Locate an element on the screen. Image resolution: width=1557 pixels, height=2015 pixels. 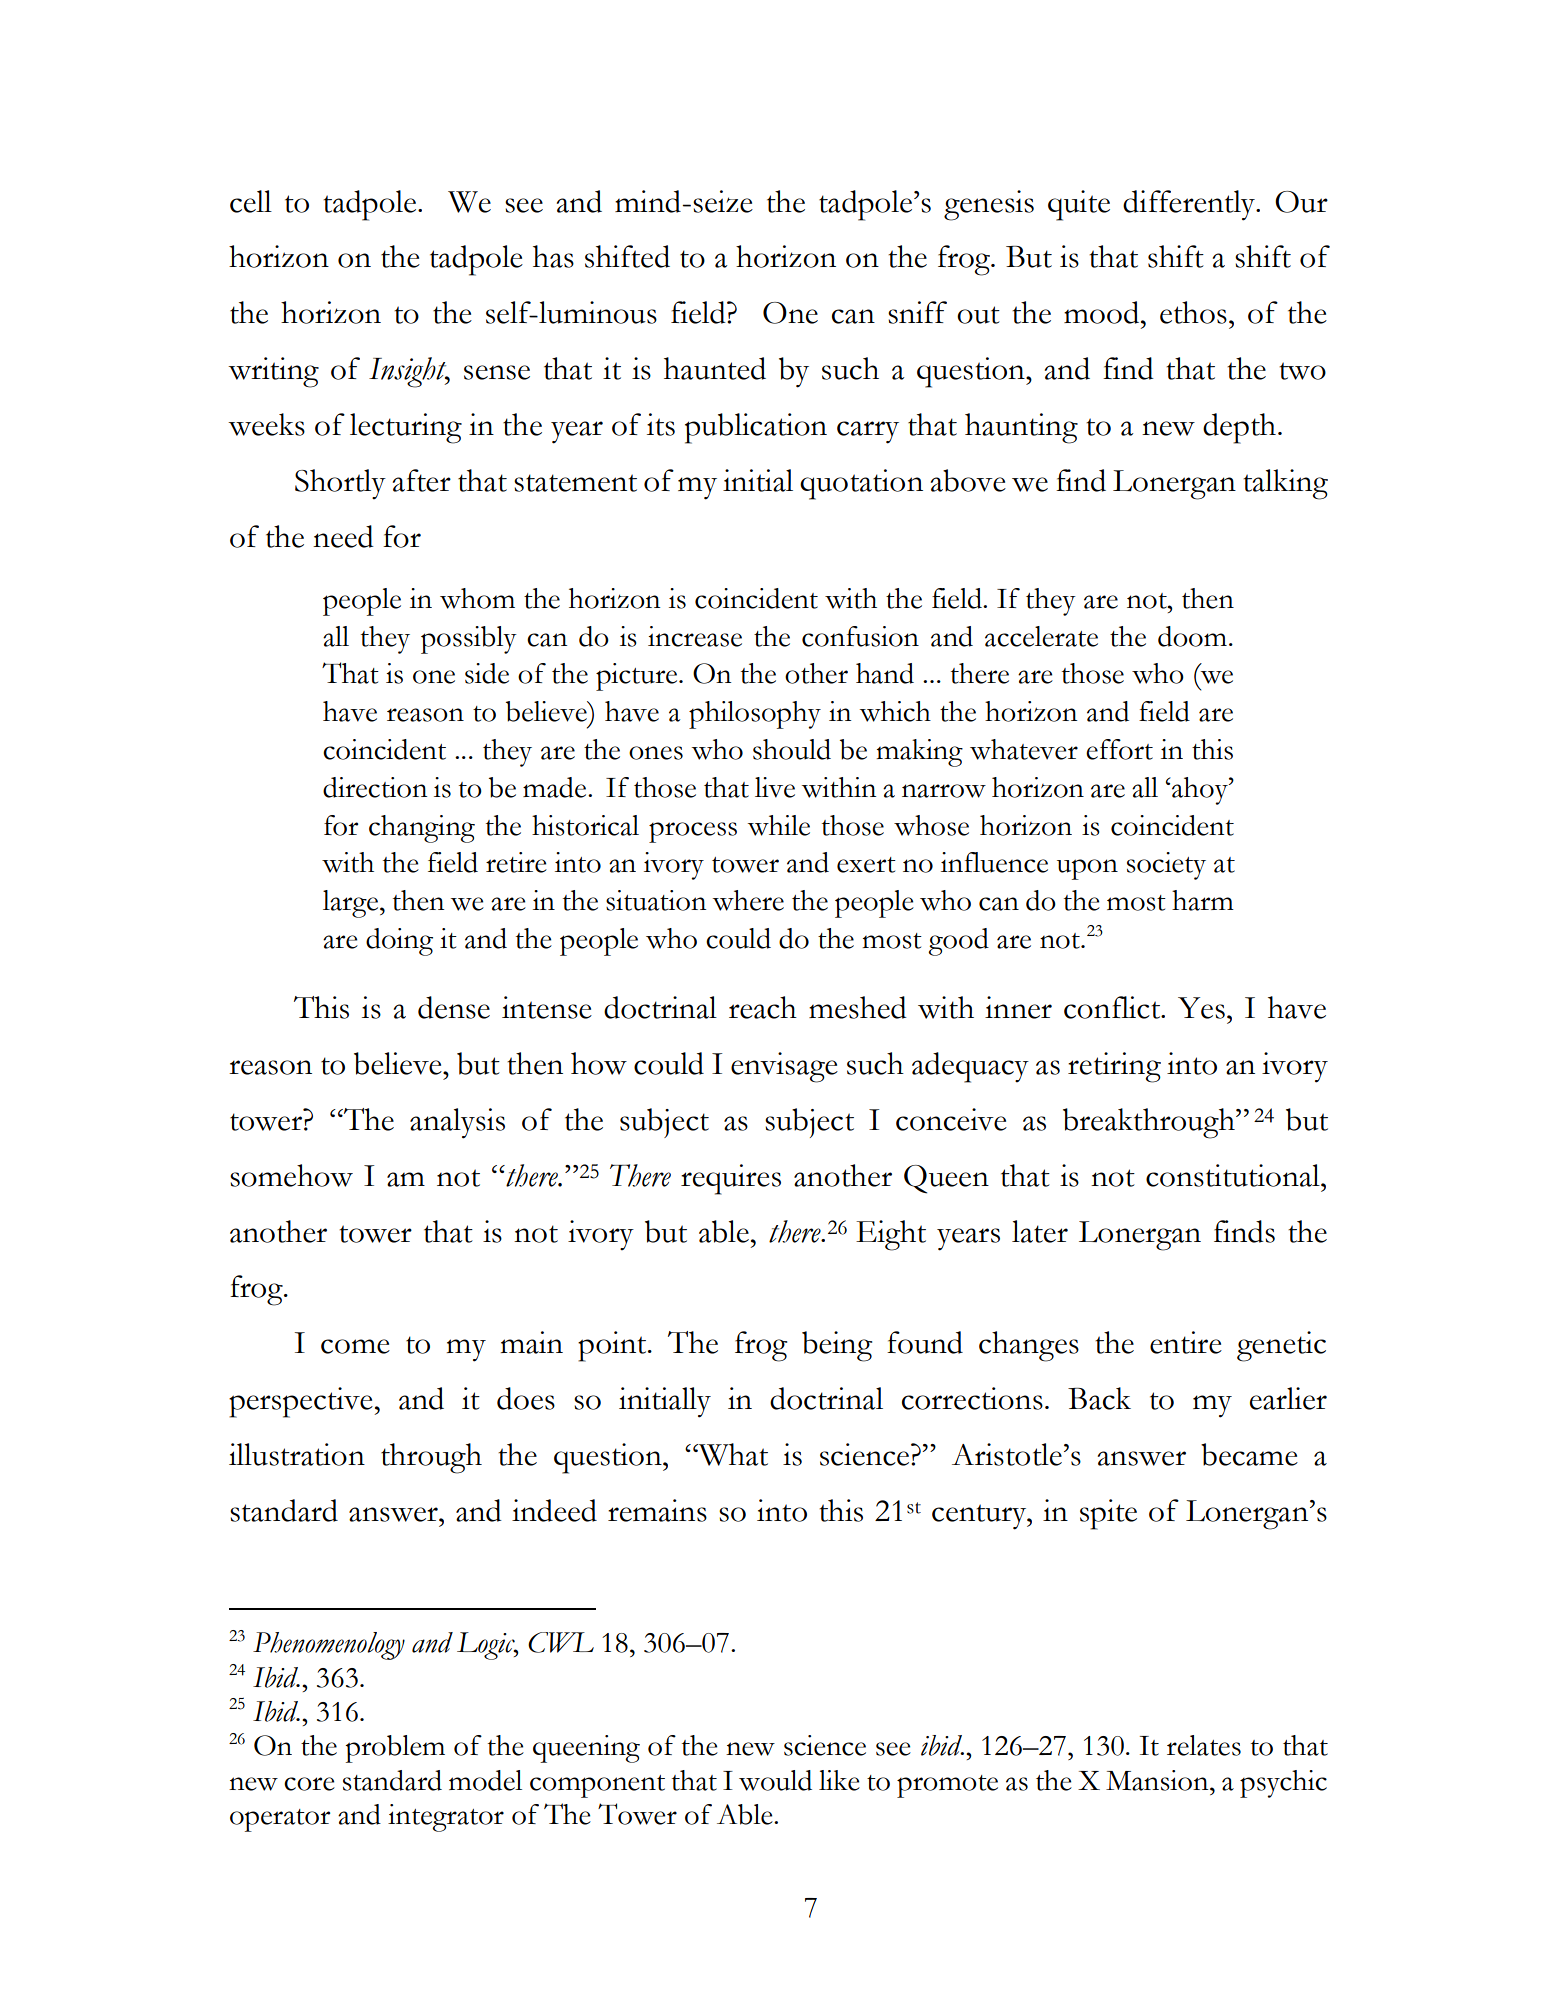
cell is located at coordinates (251, 201).
